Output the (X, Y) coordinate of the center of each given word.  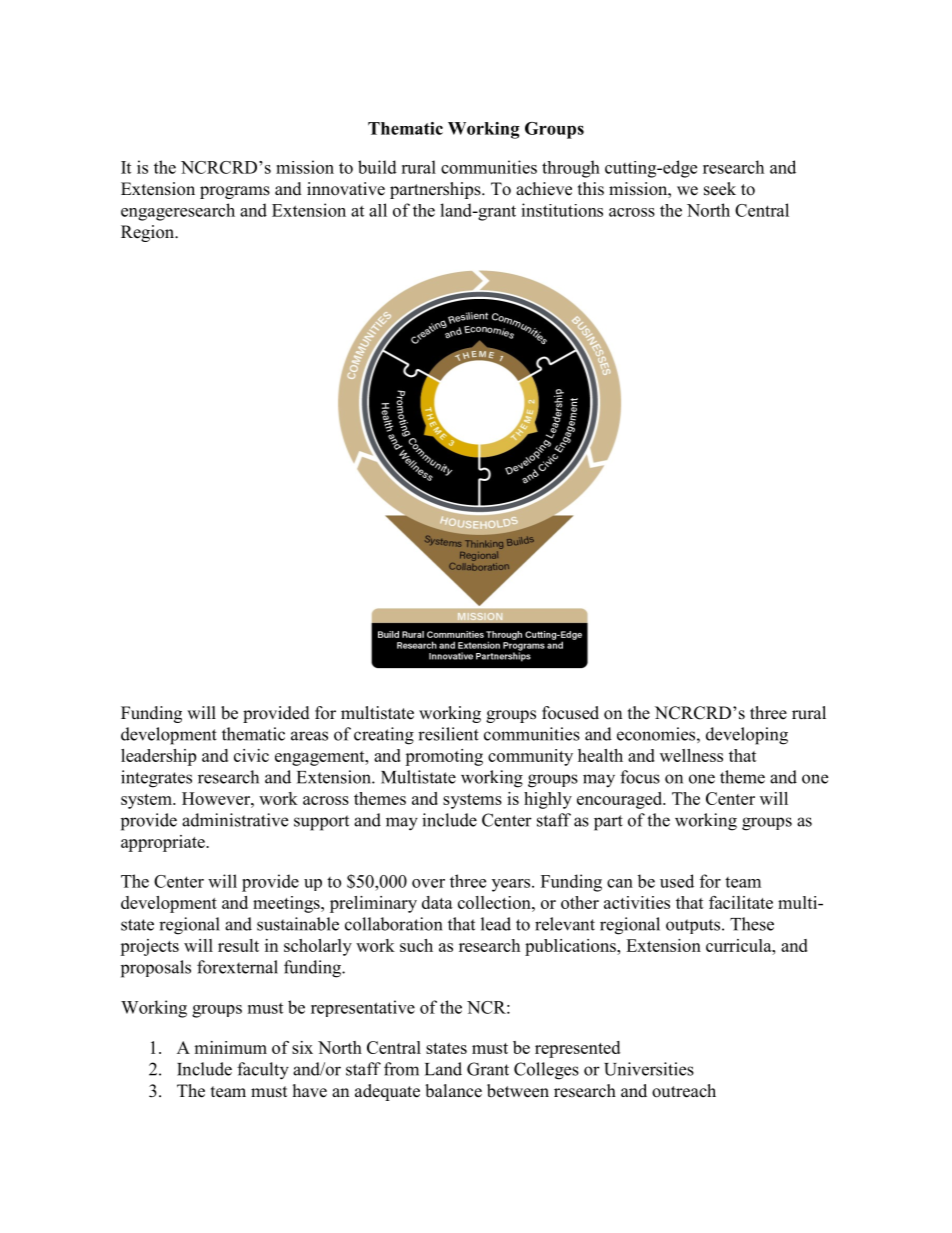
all (378, 210)
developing (747, 736)
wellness (691, 755)
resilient (448, 734)
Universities (649, 1069)
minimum (230, 1047)
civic (251, 755)
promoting (444, 757)
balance (453, 1091)
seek (720, 189)
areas (309, 736)
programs (235, 192)
